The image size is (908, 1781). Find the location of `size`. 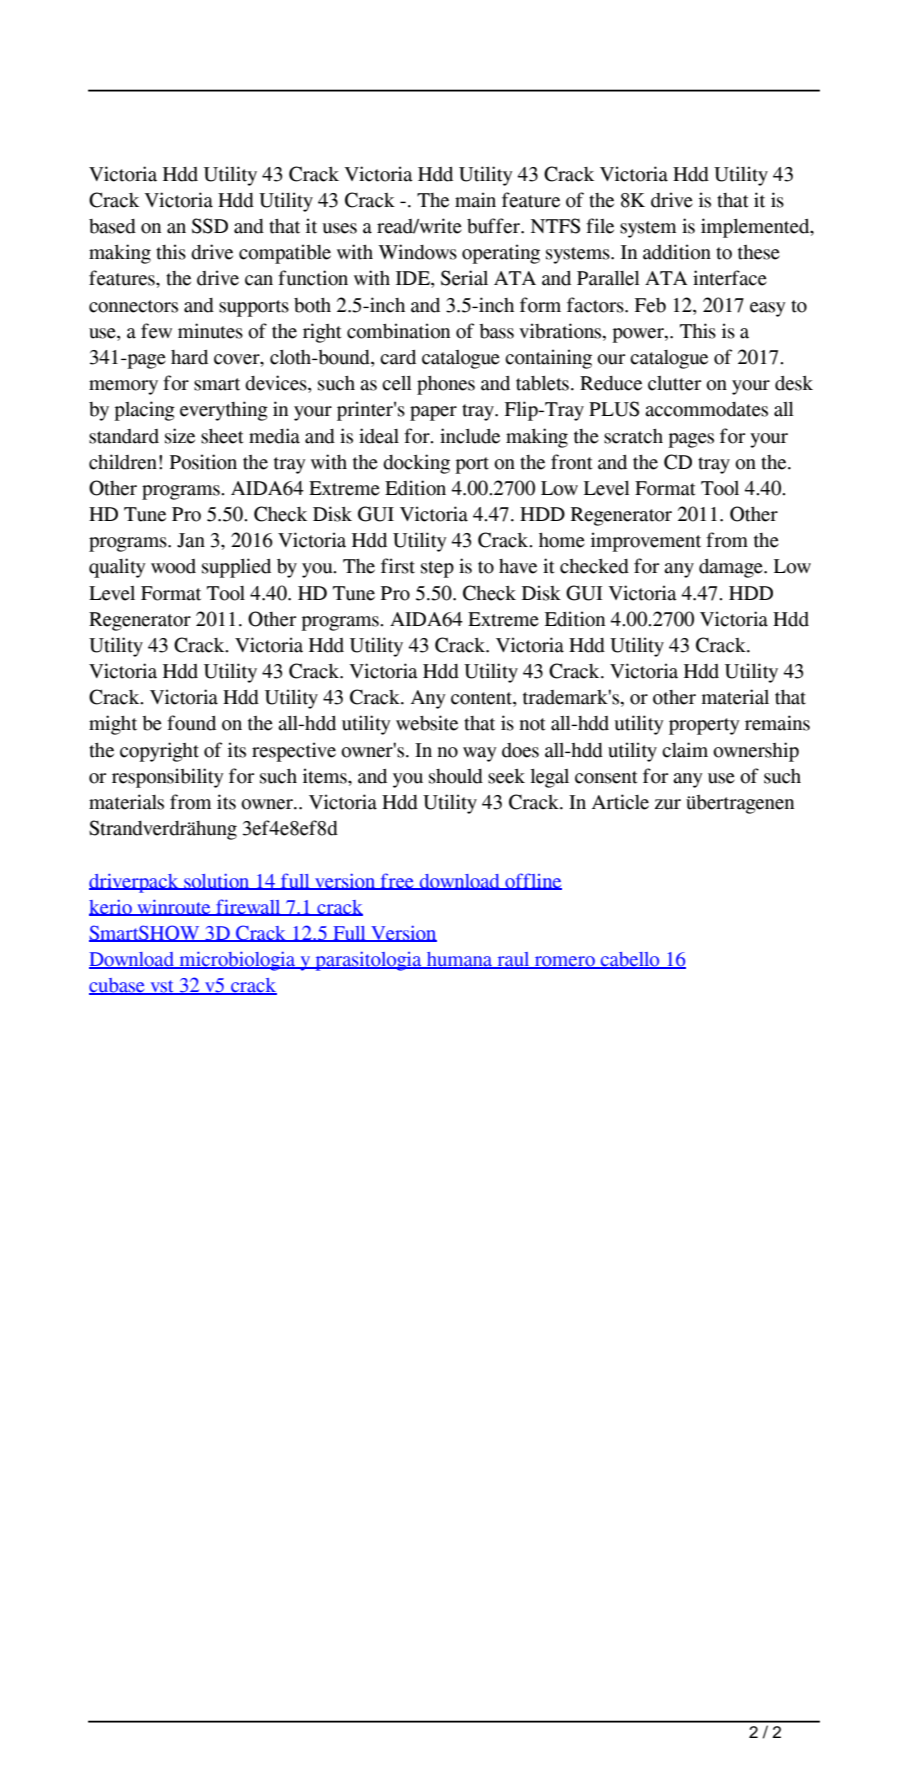

size is located at coordinates (180, 436).
